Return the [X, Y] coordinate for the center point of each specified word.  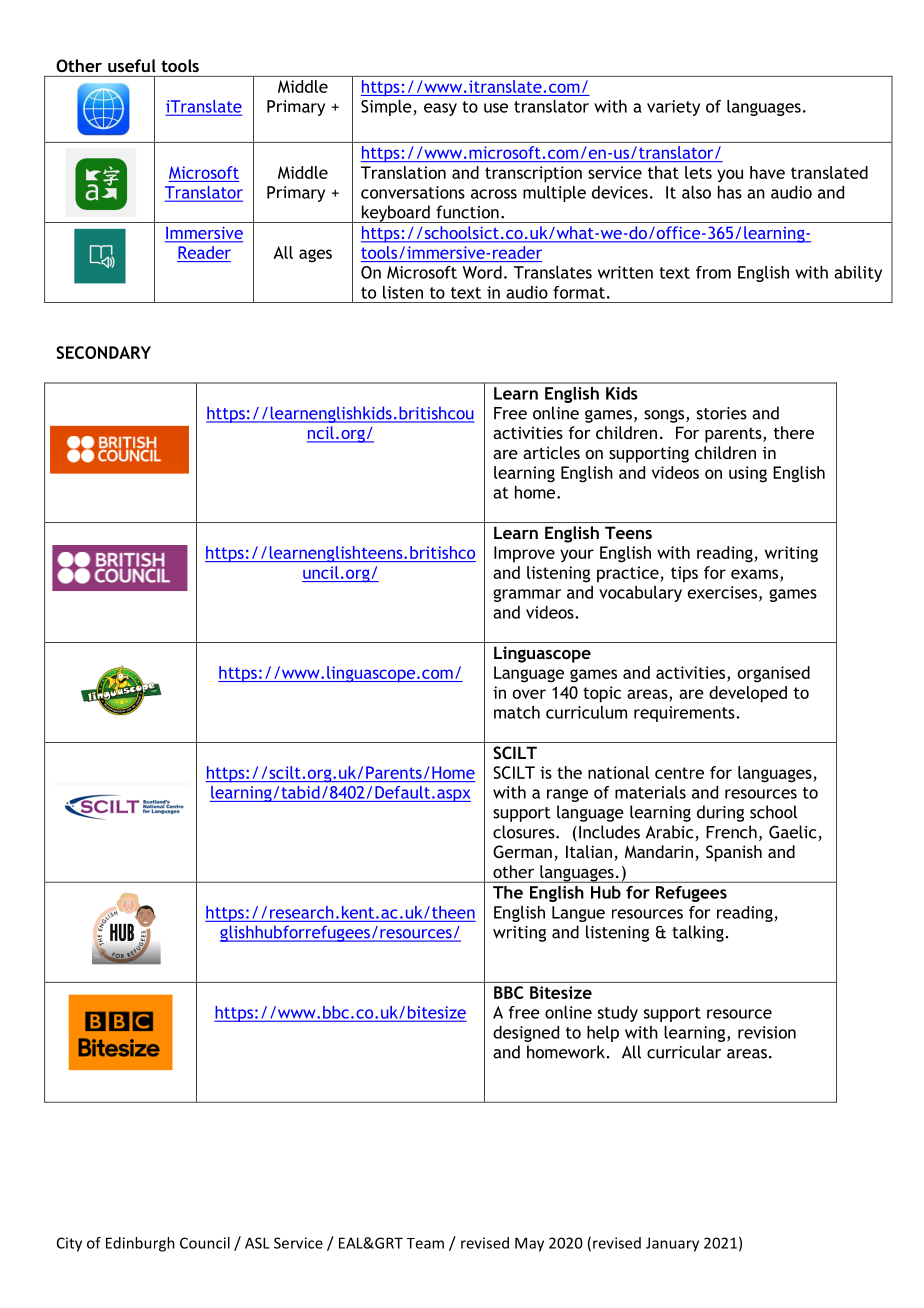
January [672, 1244]
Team [425, 1243]
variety [673, 108]
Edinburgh [140, 1244]
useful [131, 65]
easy [440, 109]
